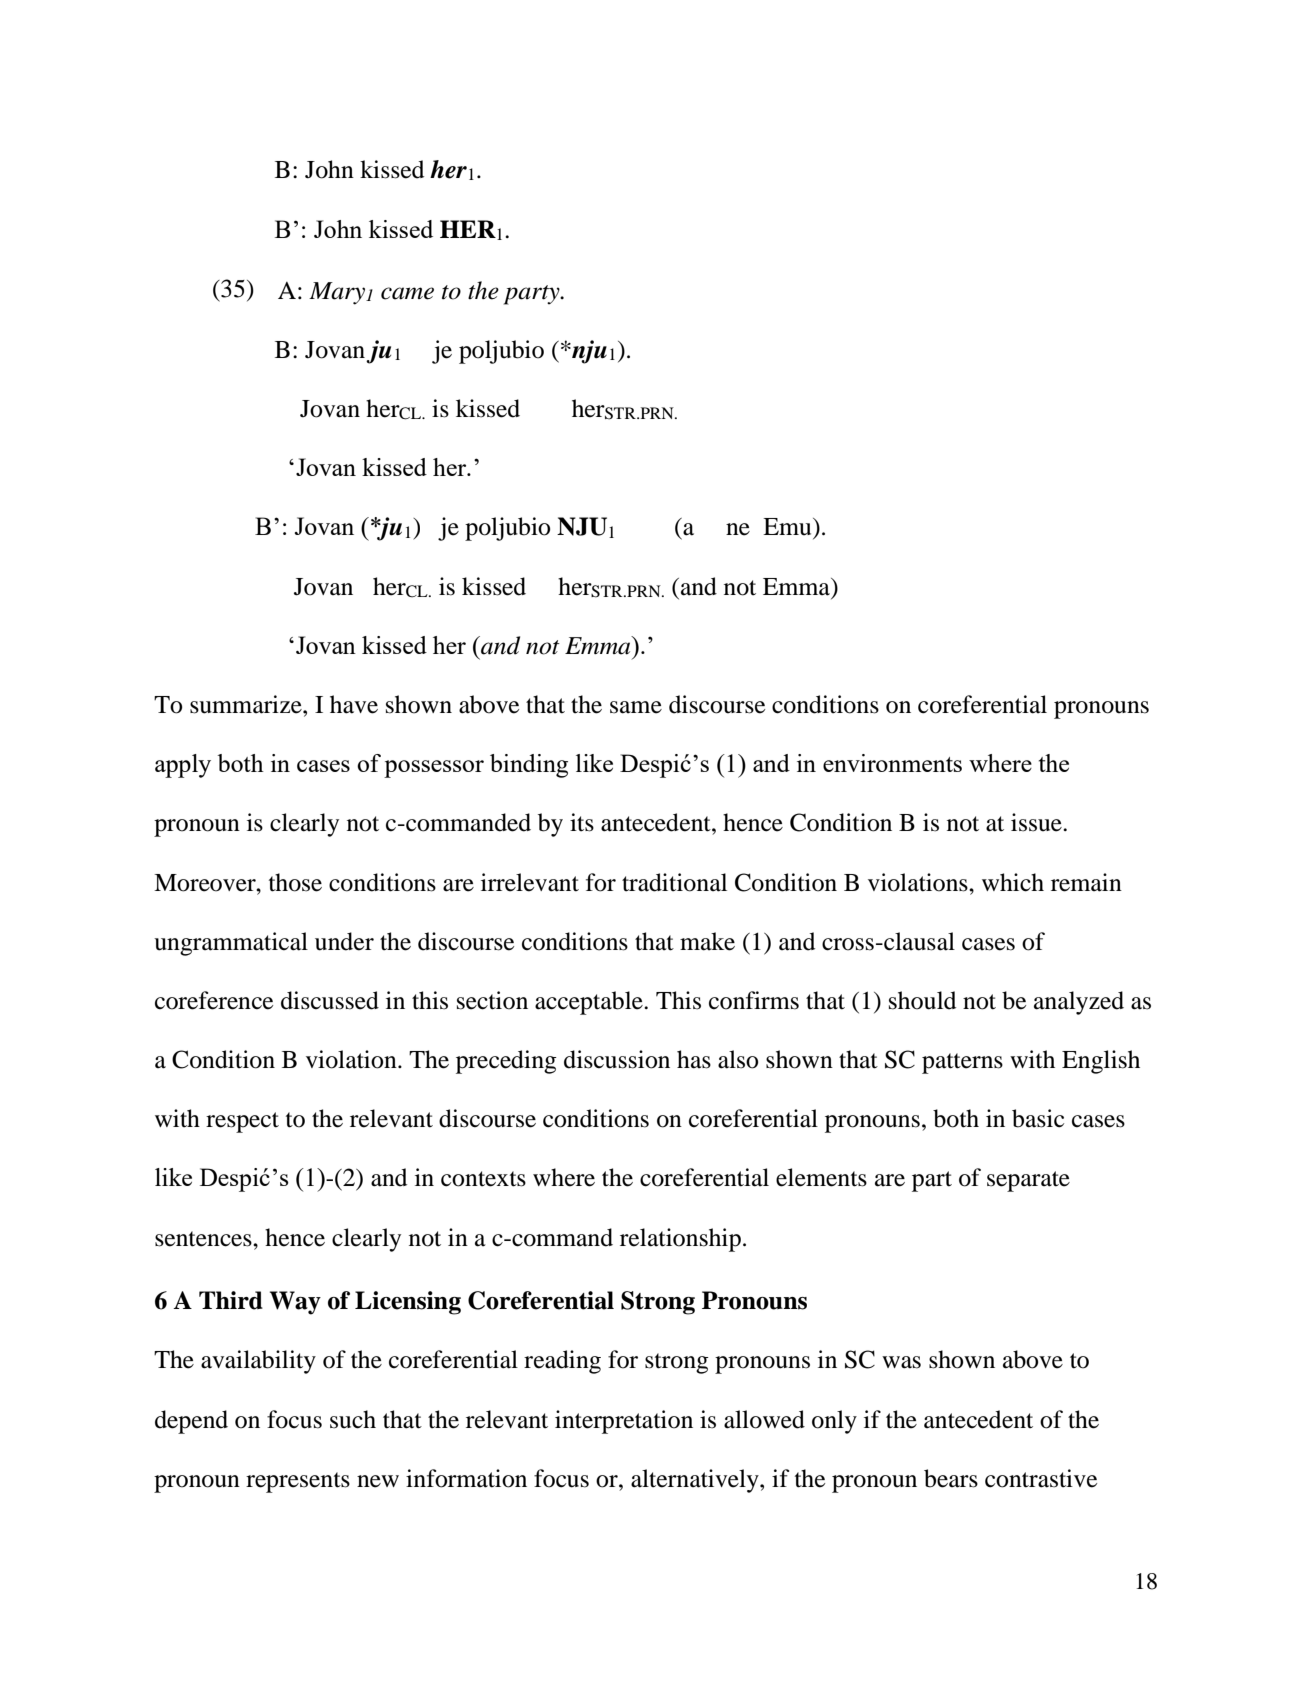 The width and height of the page is (1312, 1698). Describe the element at coordinates (242, 1122) in the page. I see `respect` at that location.
